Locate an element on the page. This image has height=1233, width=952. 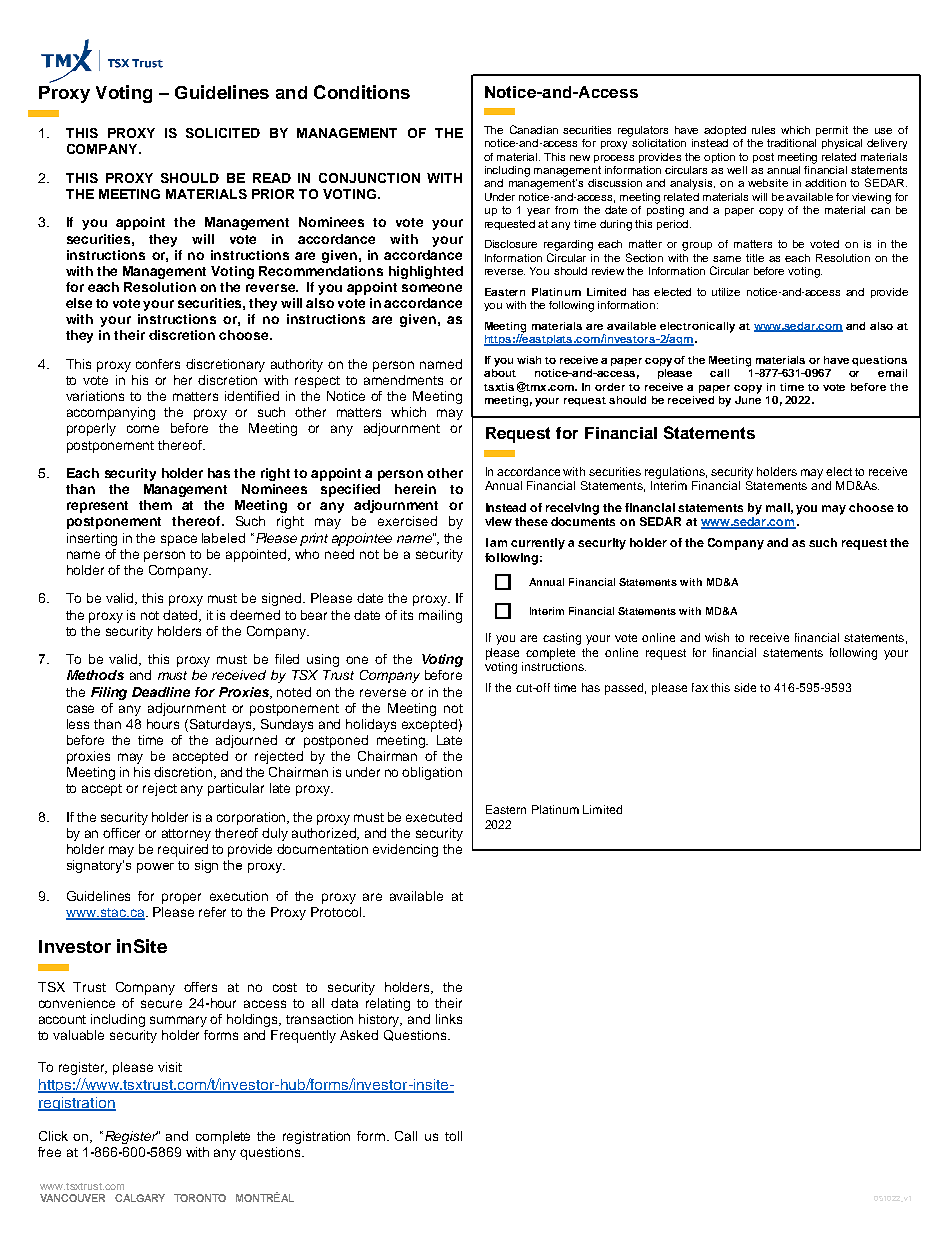
officer is located at coordinates (121, 833).
